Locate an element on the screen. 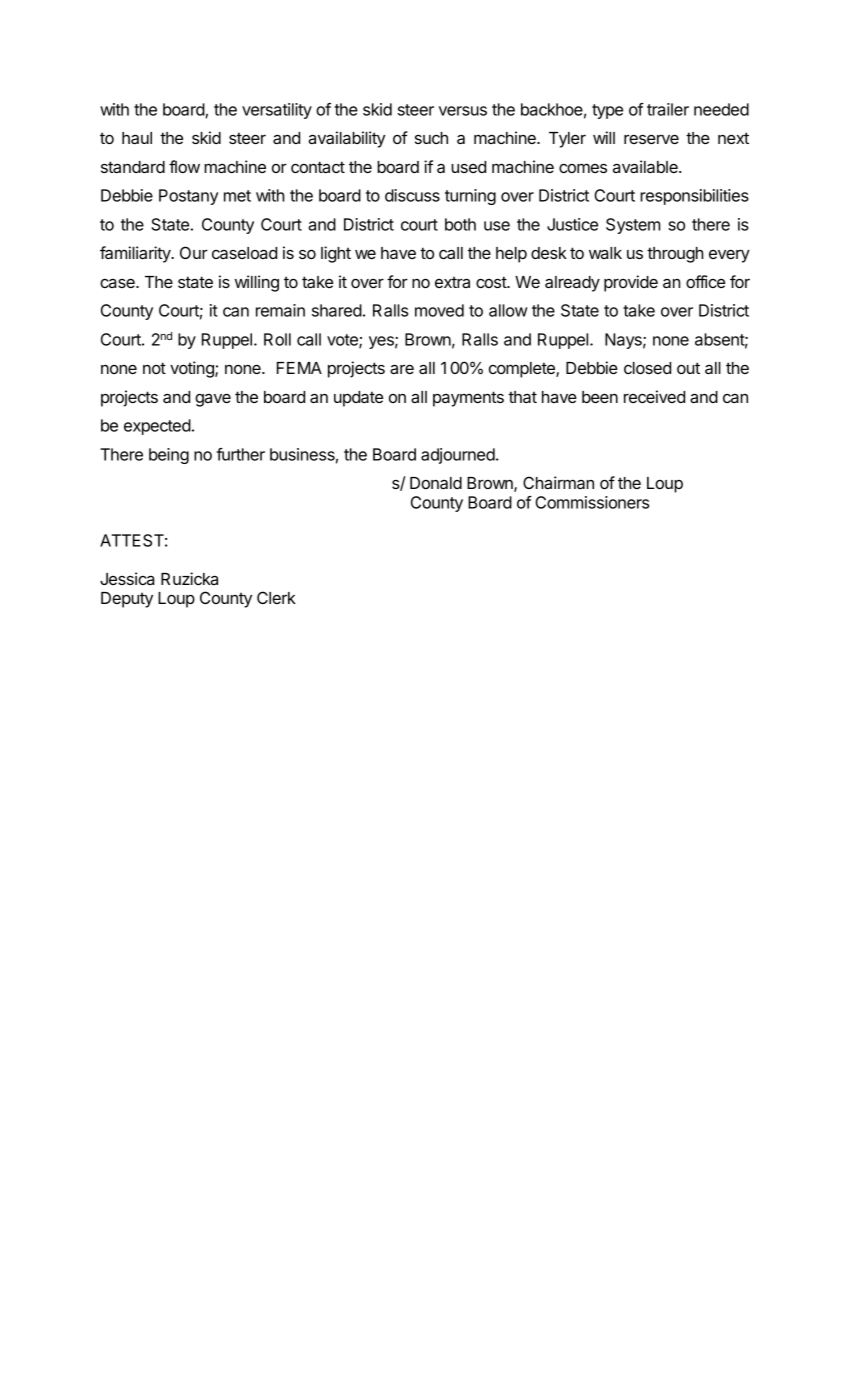 The image size is (849, 1400). Clerk is located at coordinates (276, 597).
